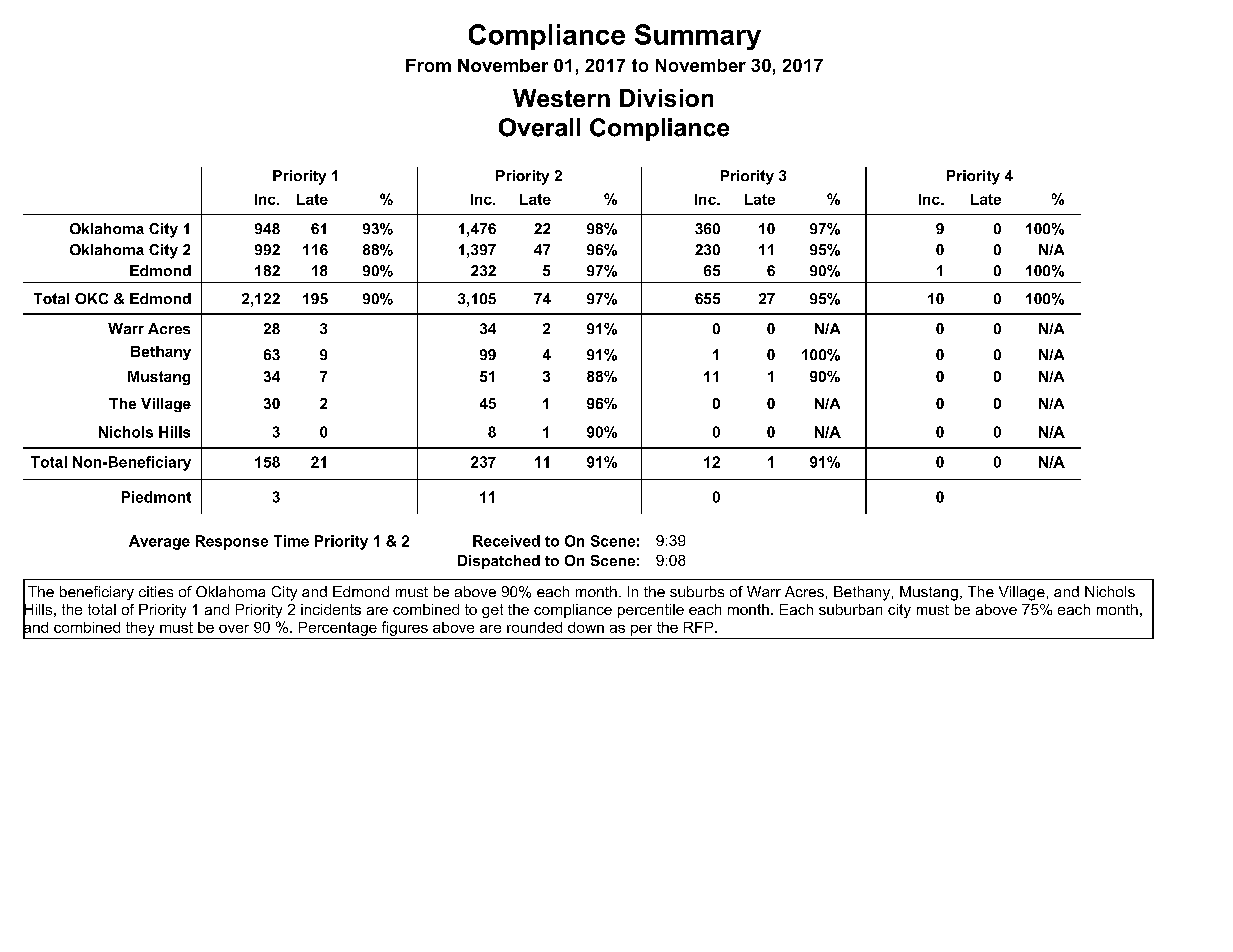  What do you see at coordinates (91, 298) in the screenshot?
I see `OKC` at bounding box center [91, 298].
